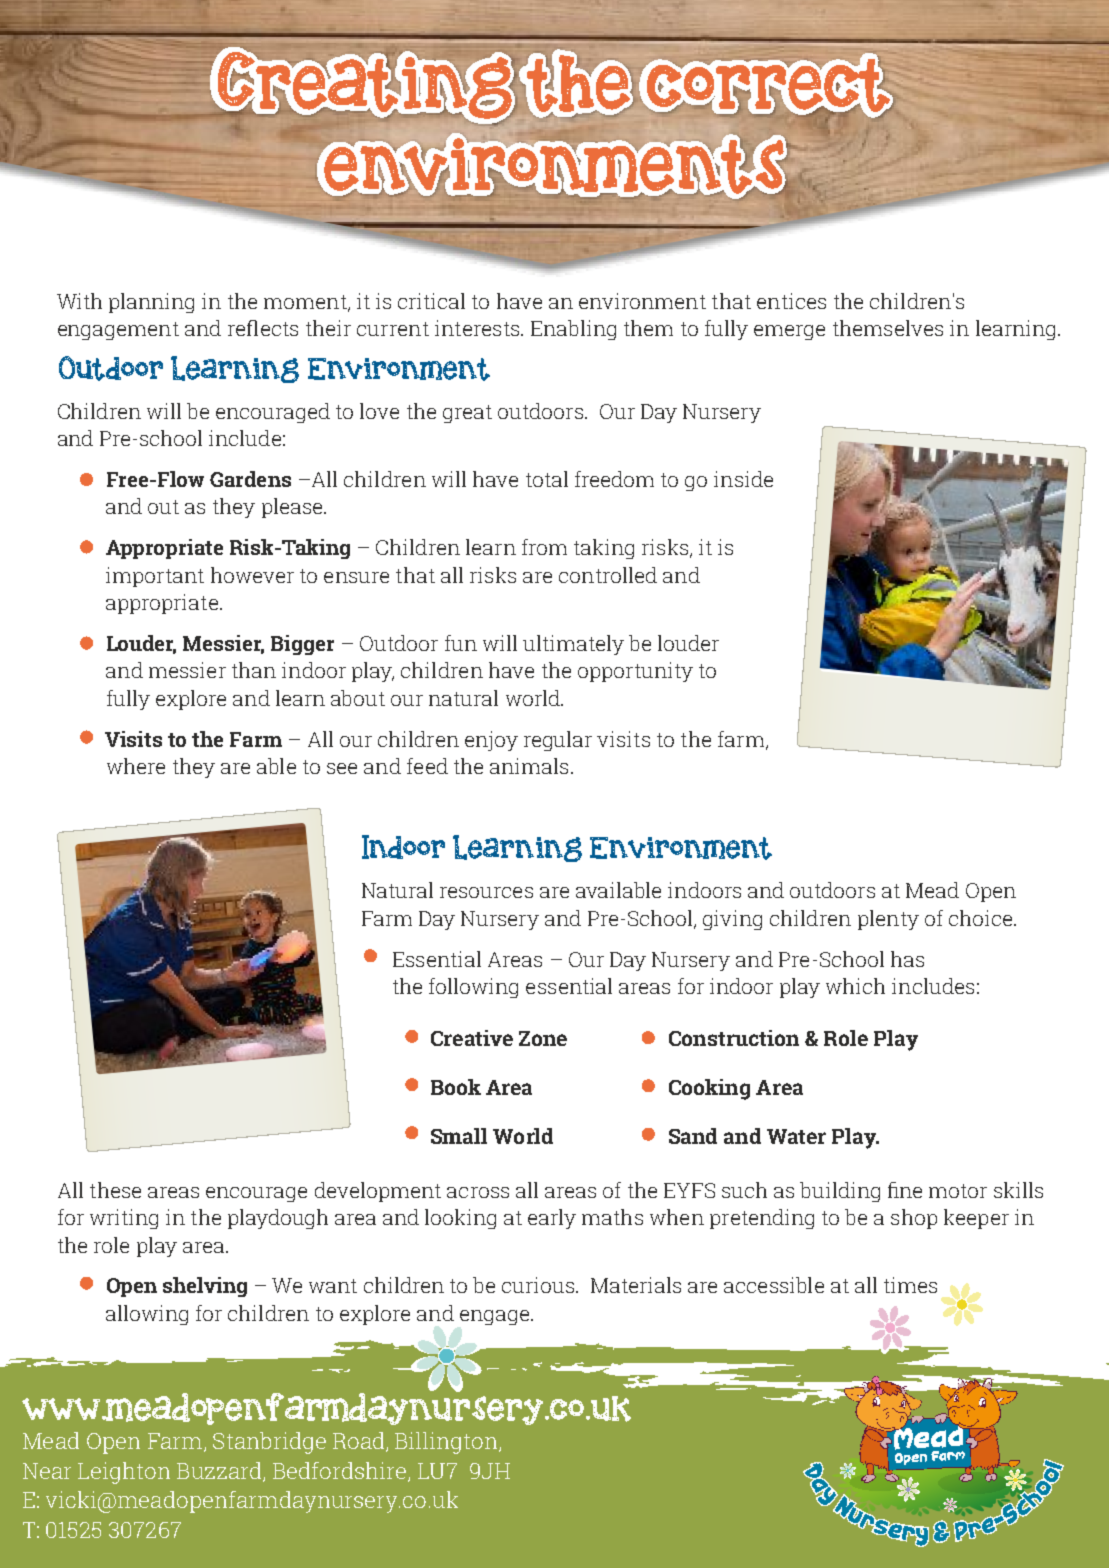  What do you see at coordinates (573, 330) in the page?
I see `Enabling` at bounding box center [573, 330].
